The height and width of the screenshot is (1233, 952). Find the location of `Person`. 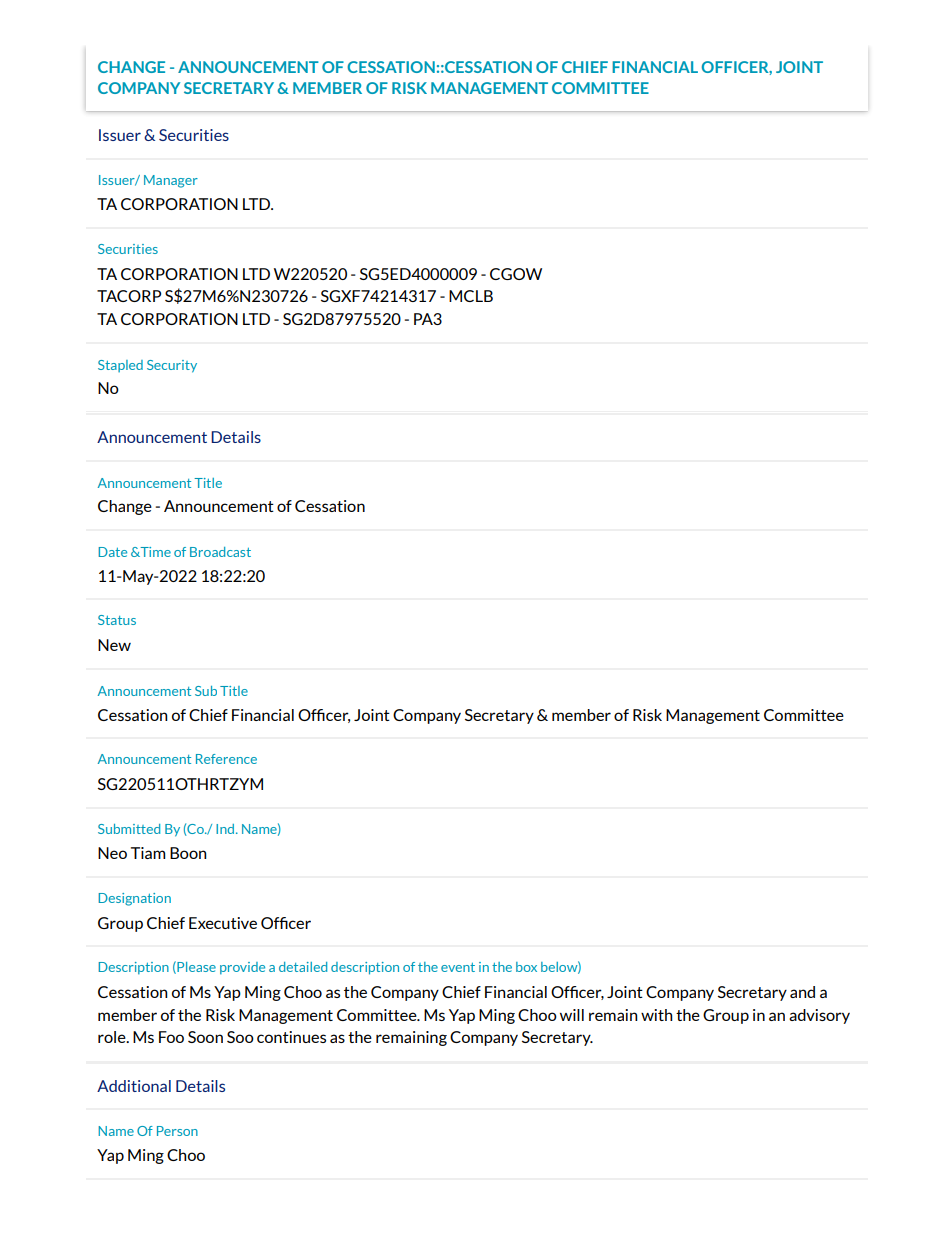

Person is located at coordinates (177, 1131).
